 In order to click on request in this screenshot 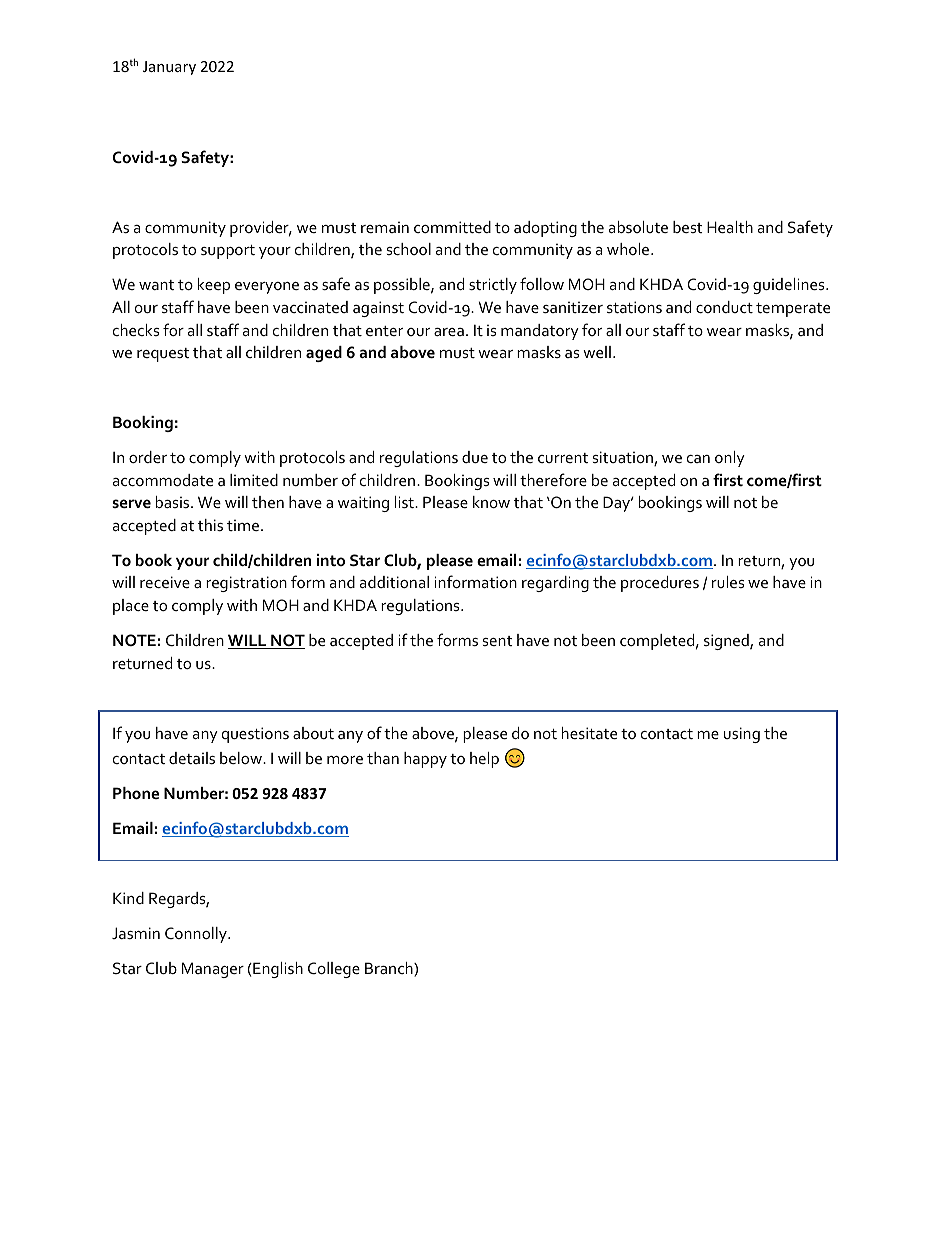, I will do `click(163, 355)`.
